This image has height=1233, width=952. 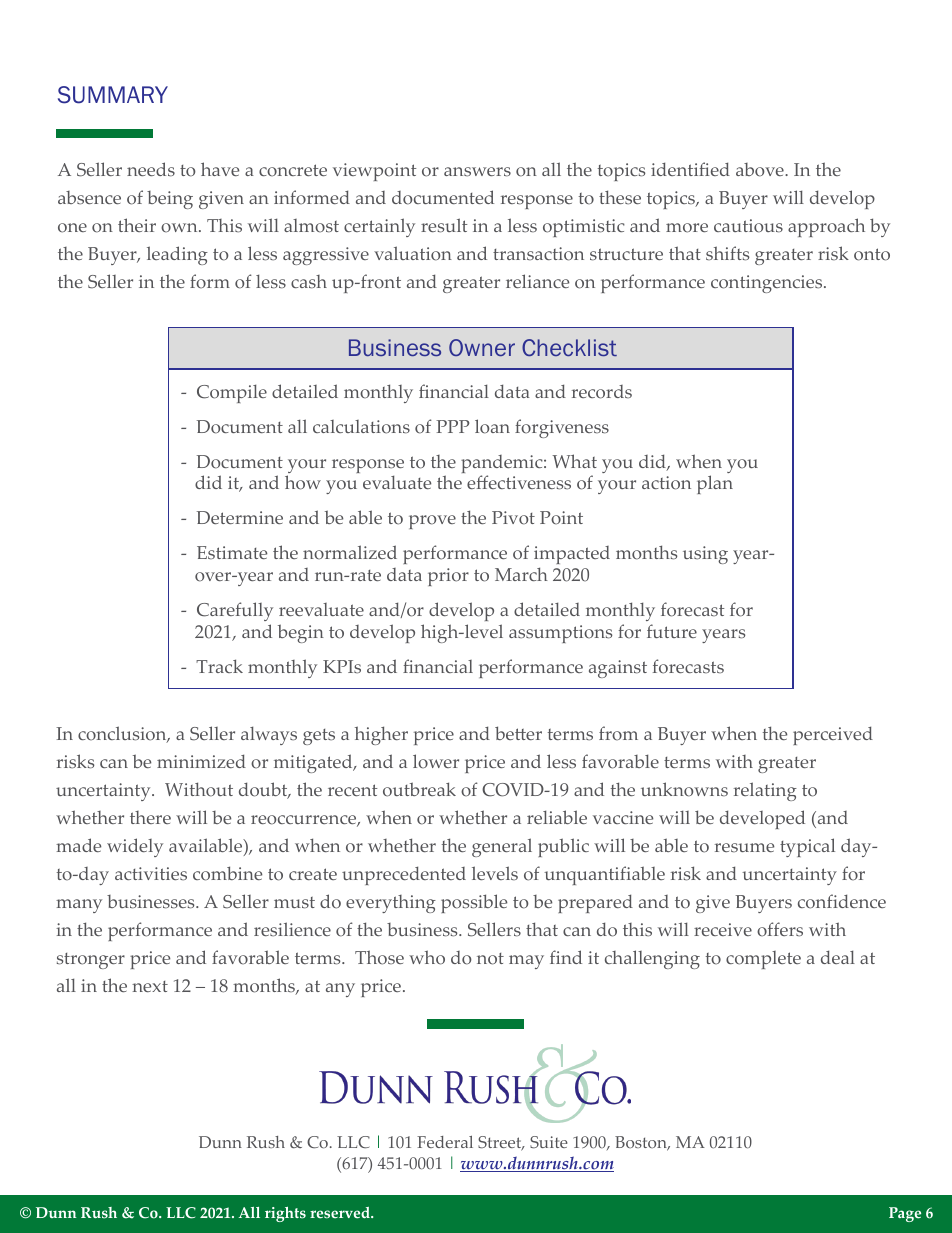 I want to click on effectiveness, so click(x=519, y=482).
